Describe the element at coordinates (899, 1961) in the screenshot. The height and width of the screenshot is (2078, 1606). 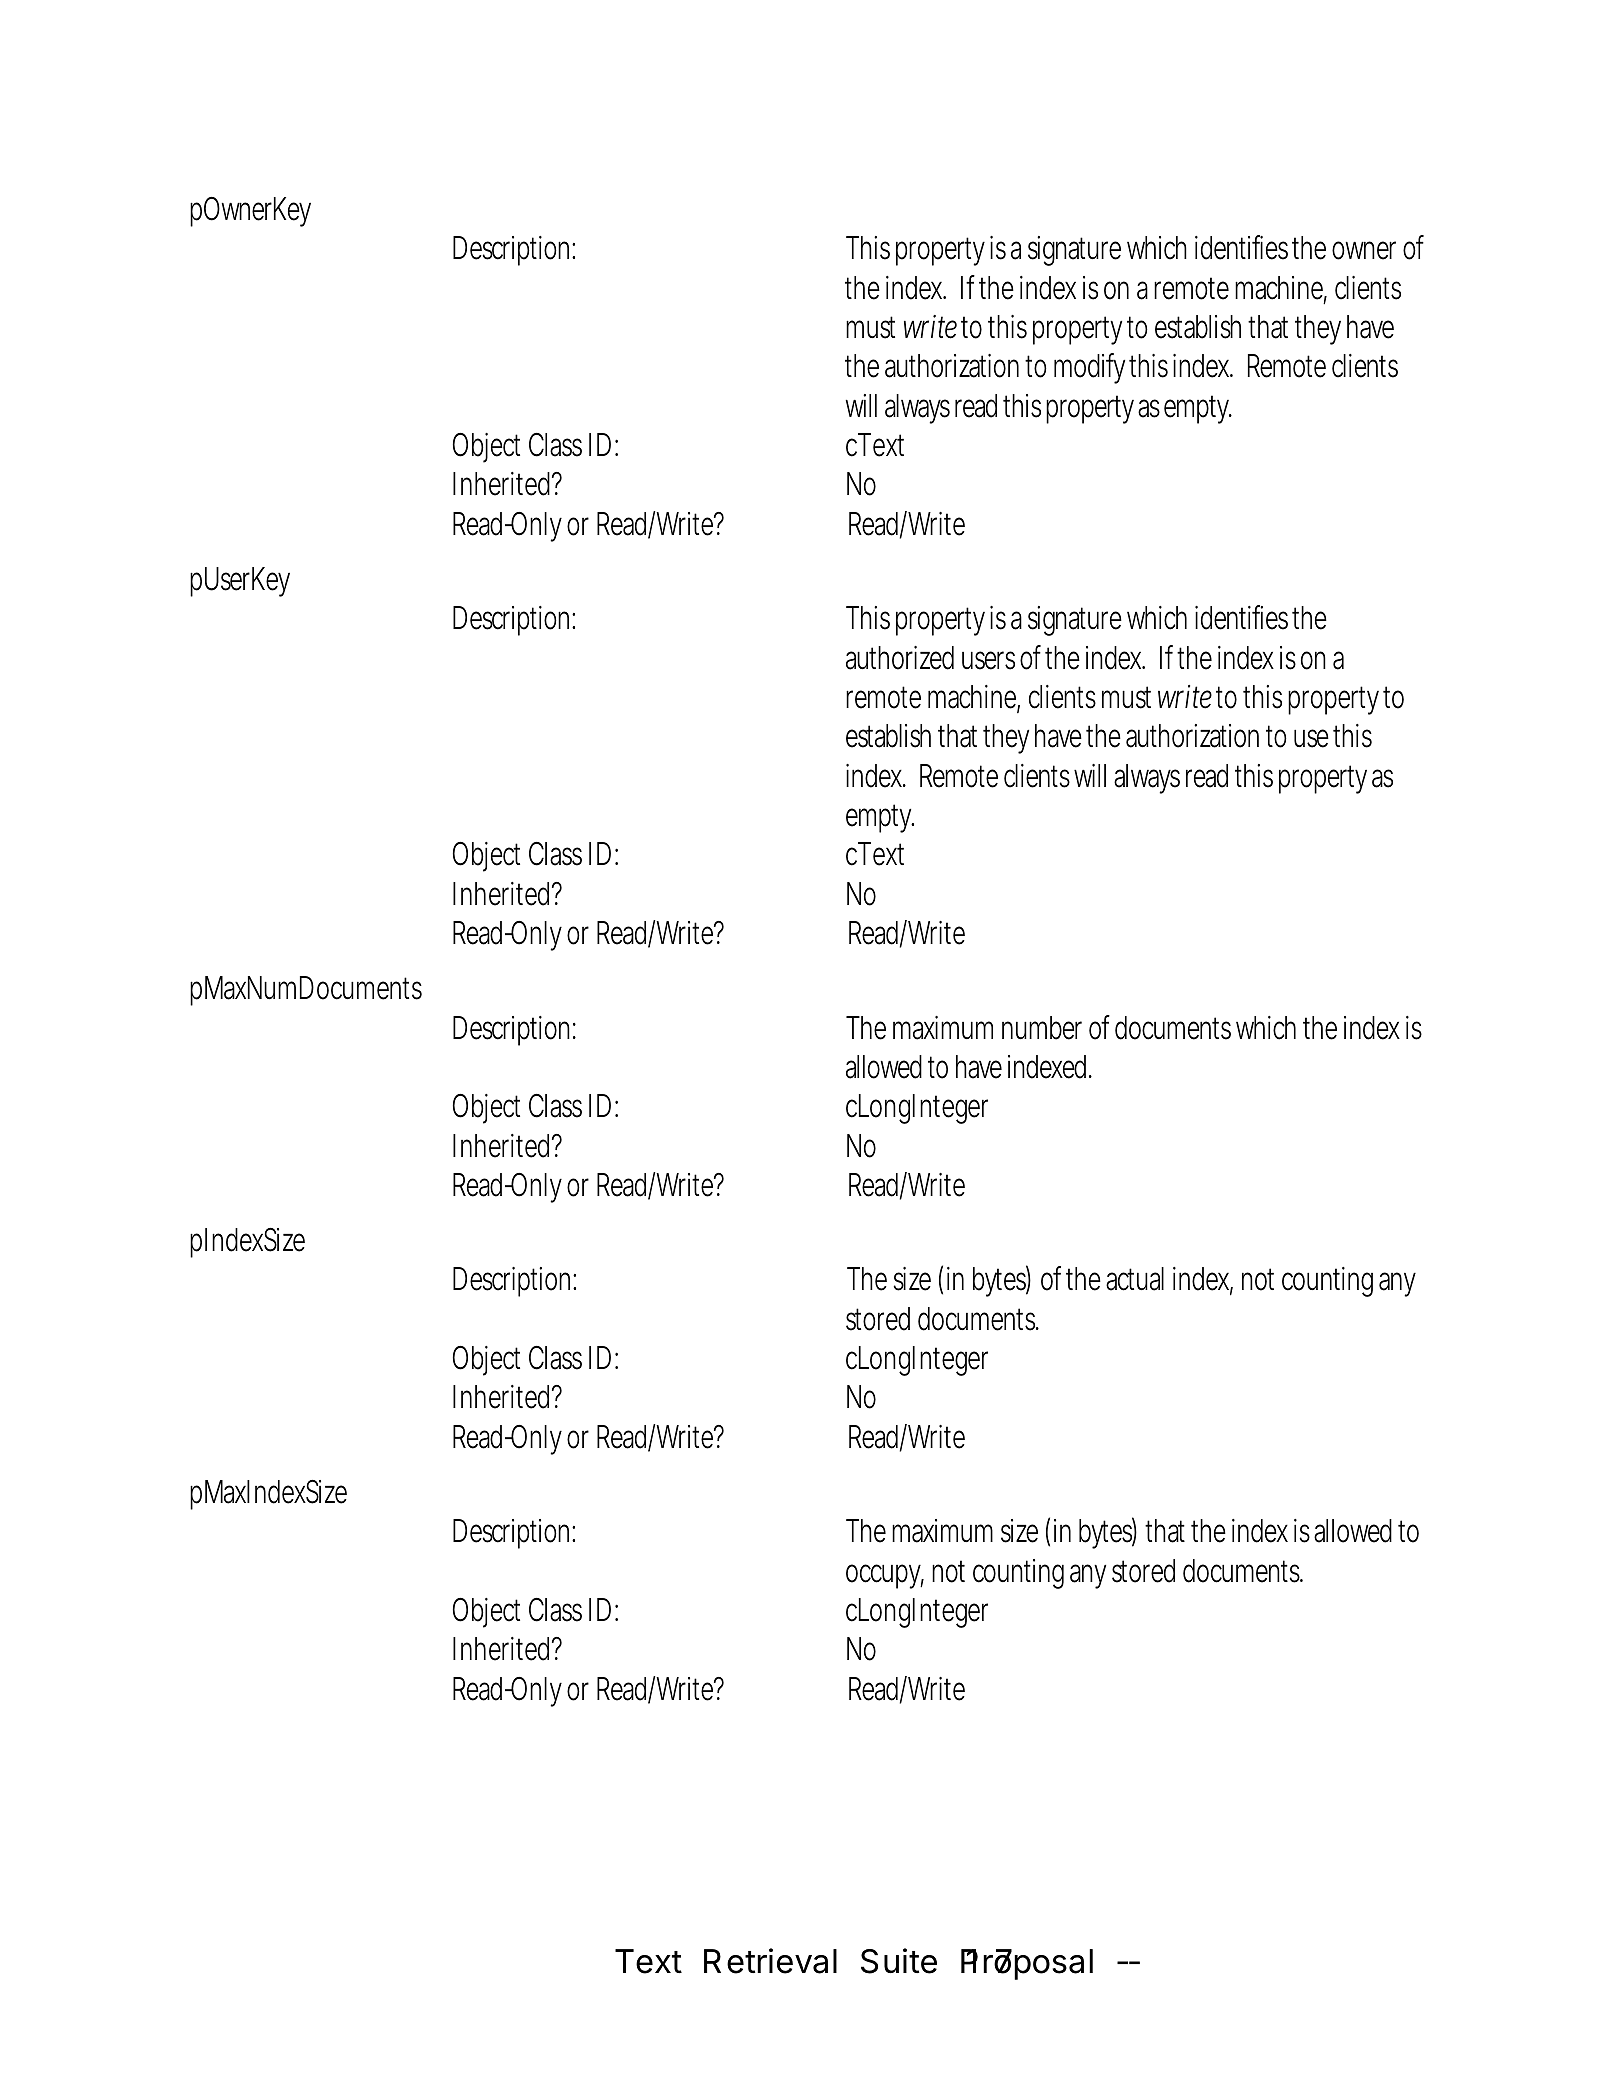
I see `Suite` at that location.
